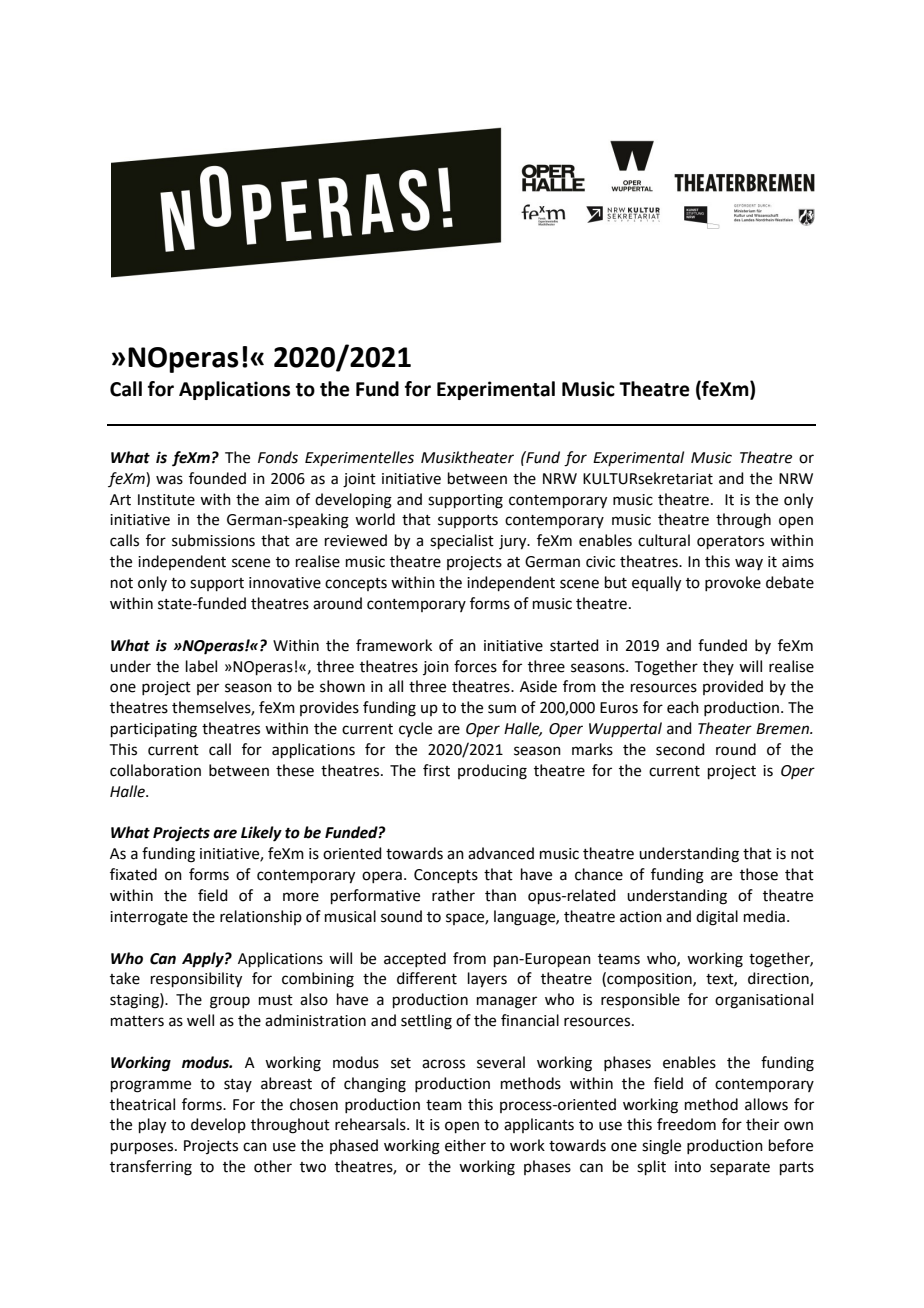 The width and height of the image is (924, 1308). Describe the element at coordinates (501, 853) in the image. I see `advanced` at that location.
